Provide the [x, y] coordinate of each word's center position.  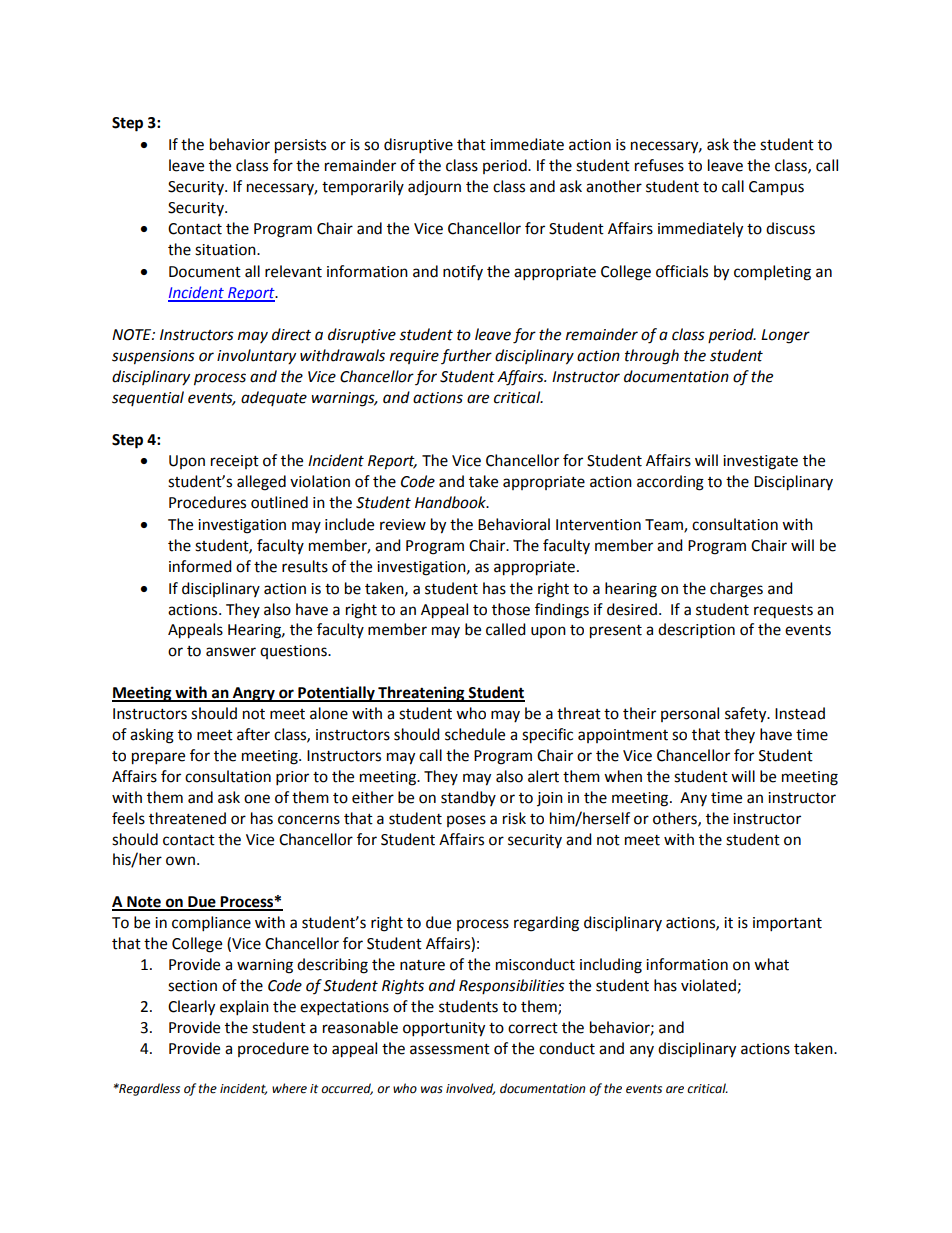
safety [747, 715]
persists [300, 146]
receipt [235, 462]
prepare [158, 758]
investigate [760, 462]
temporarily [363, 187]
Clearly [191, 1008]
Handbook [451, 502]
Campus [776, 188]
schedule [475, 734]
